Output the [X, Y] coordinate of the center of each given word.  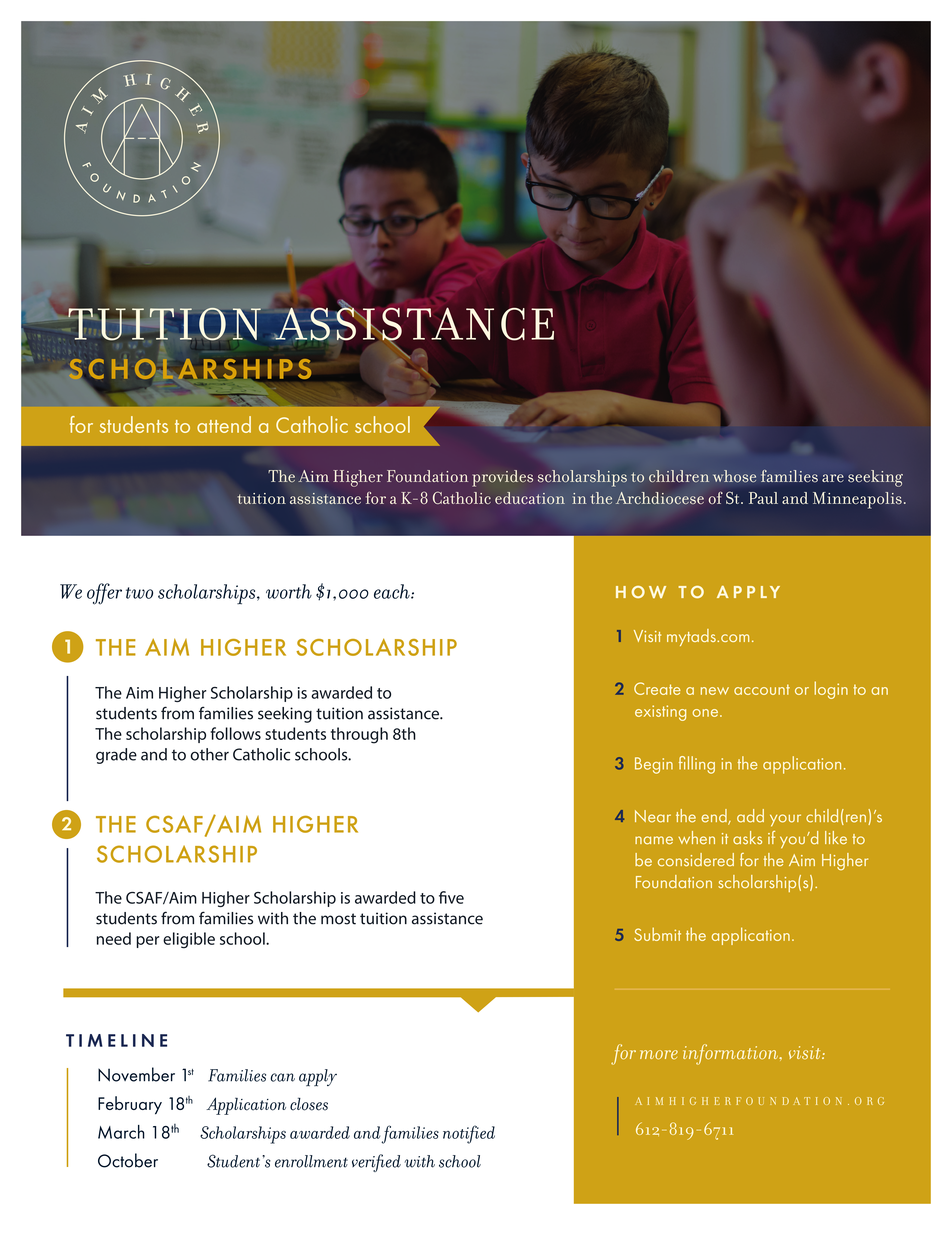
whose [734, 476]
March [121, 1132]
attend [224, 424]
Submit [657, 934]
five [451, 897]
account [762, 689]
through [359, 735]
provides [502, 478]
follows [235, 733]
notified [469, 1134]
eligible [189, 940]
